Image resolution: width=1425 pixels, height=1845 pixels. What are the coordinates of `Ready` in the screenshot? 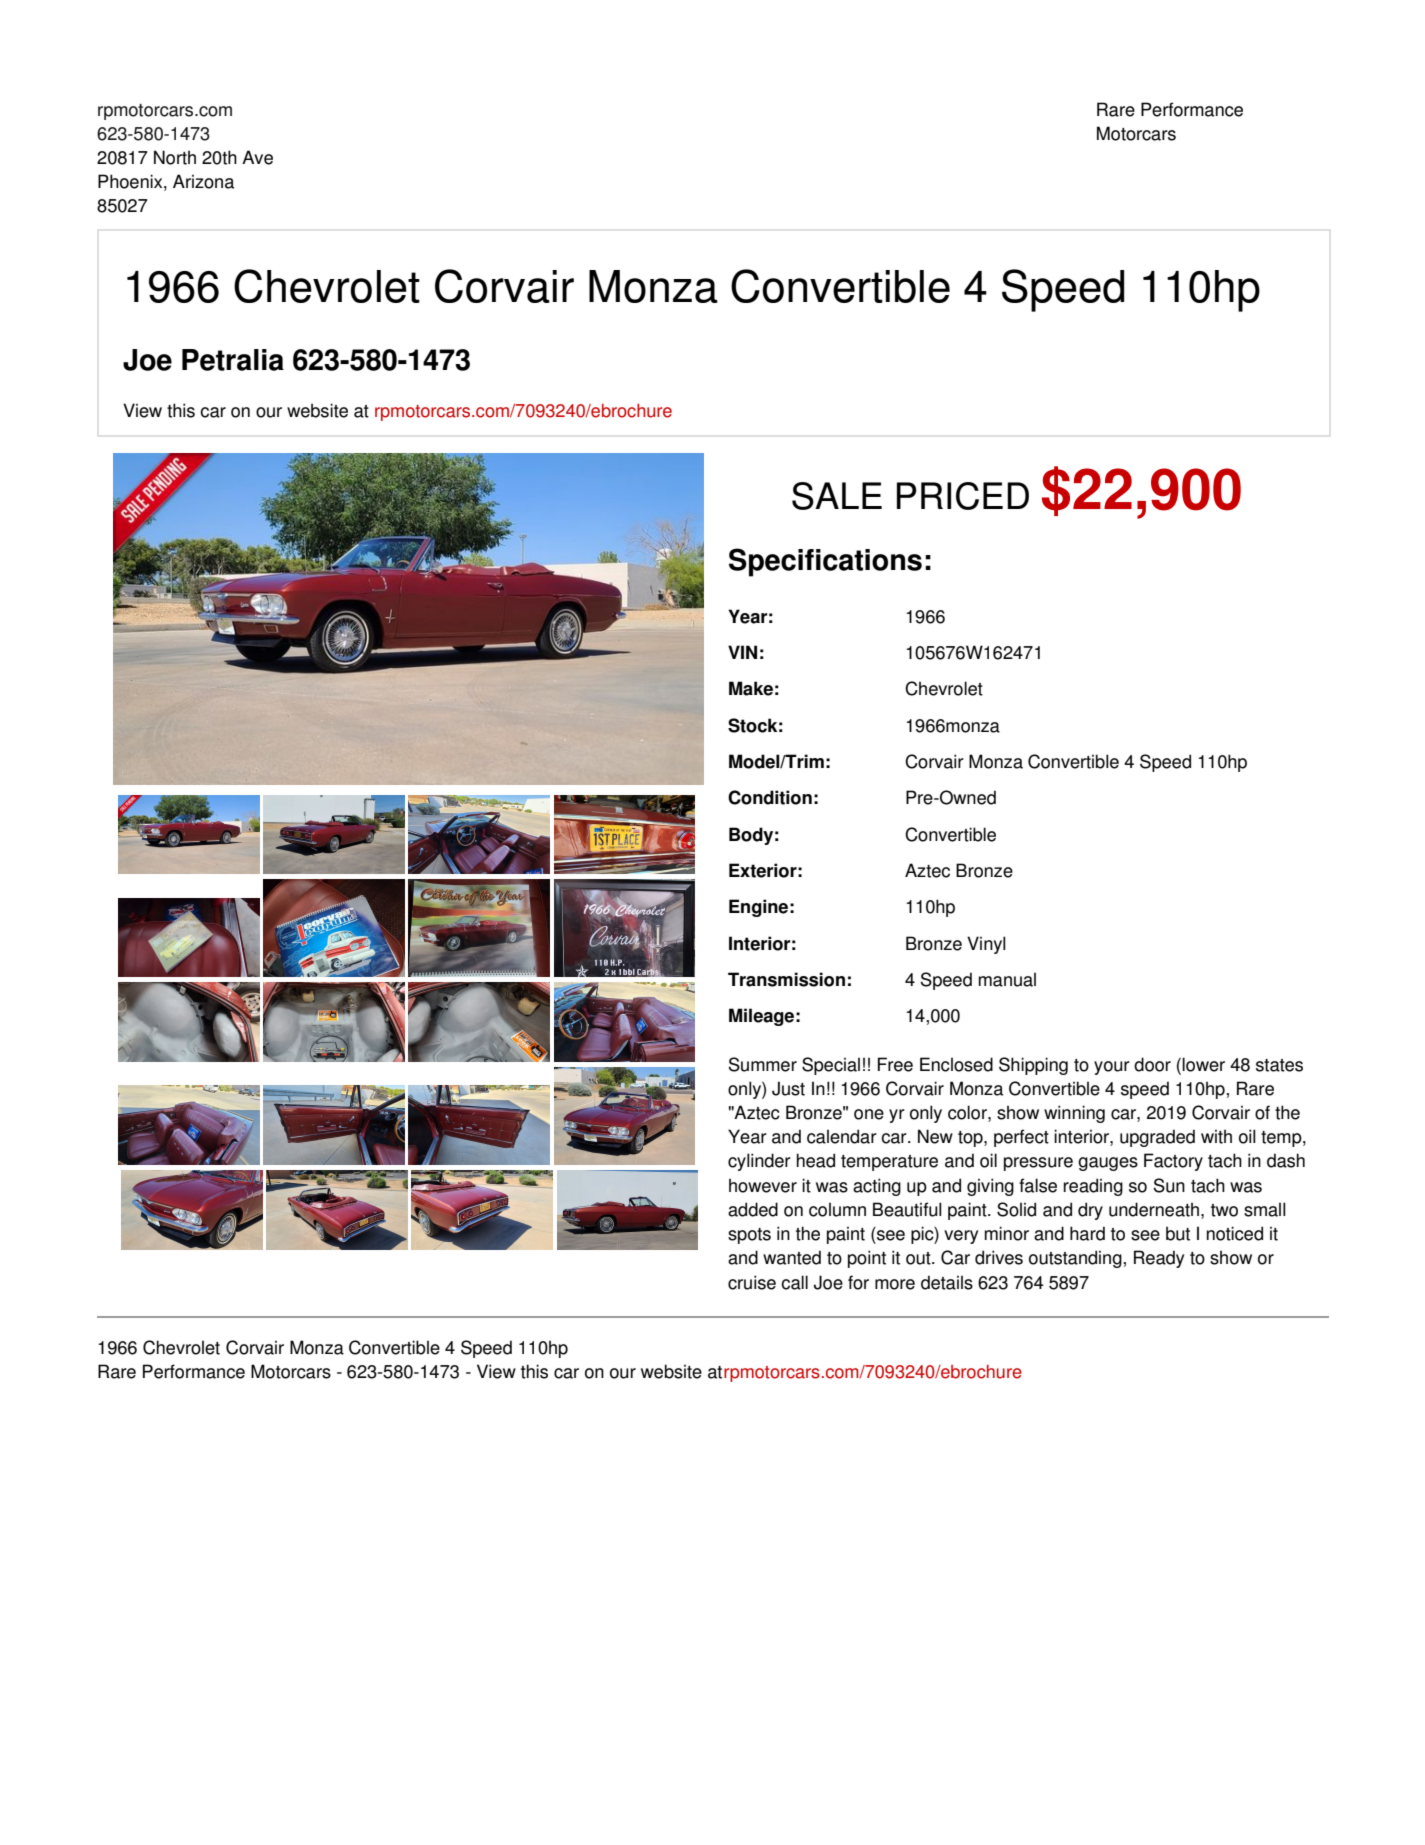 It's located at (1159, 1259).
